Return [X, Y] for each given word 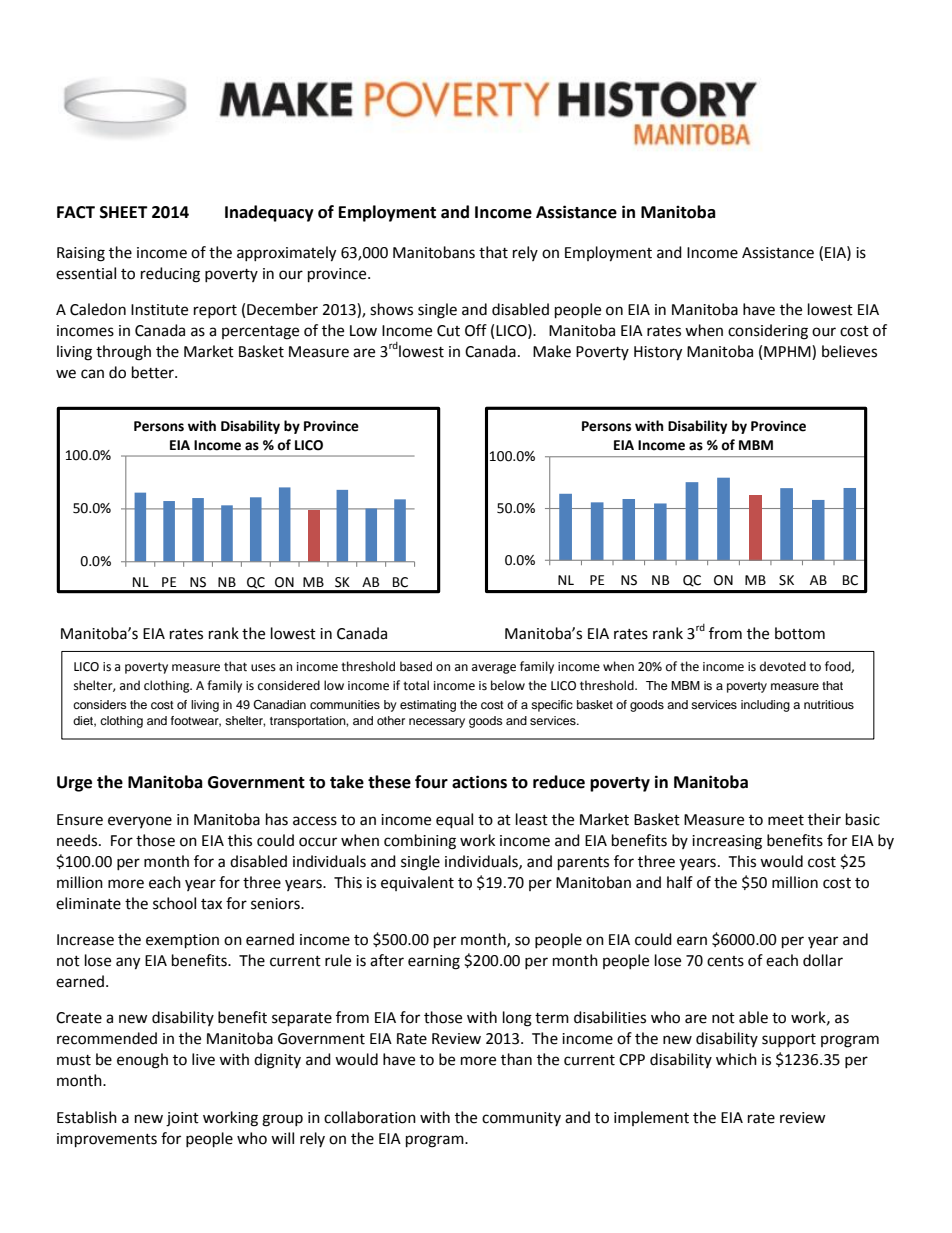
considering [768, 332]
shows [391, 309]
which [736, 1059]
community [521, 1119]
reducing [170, 275]
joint [182, 1119]
